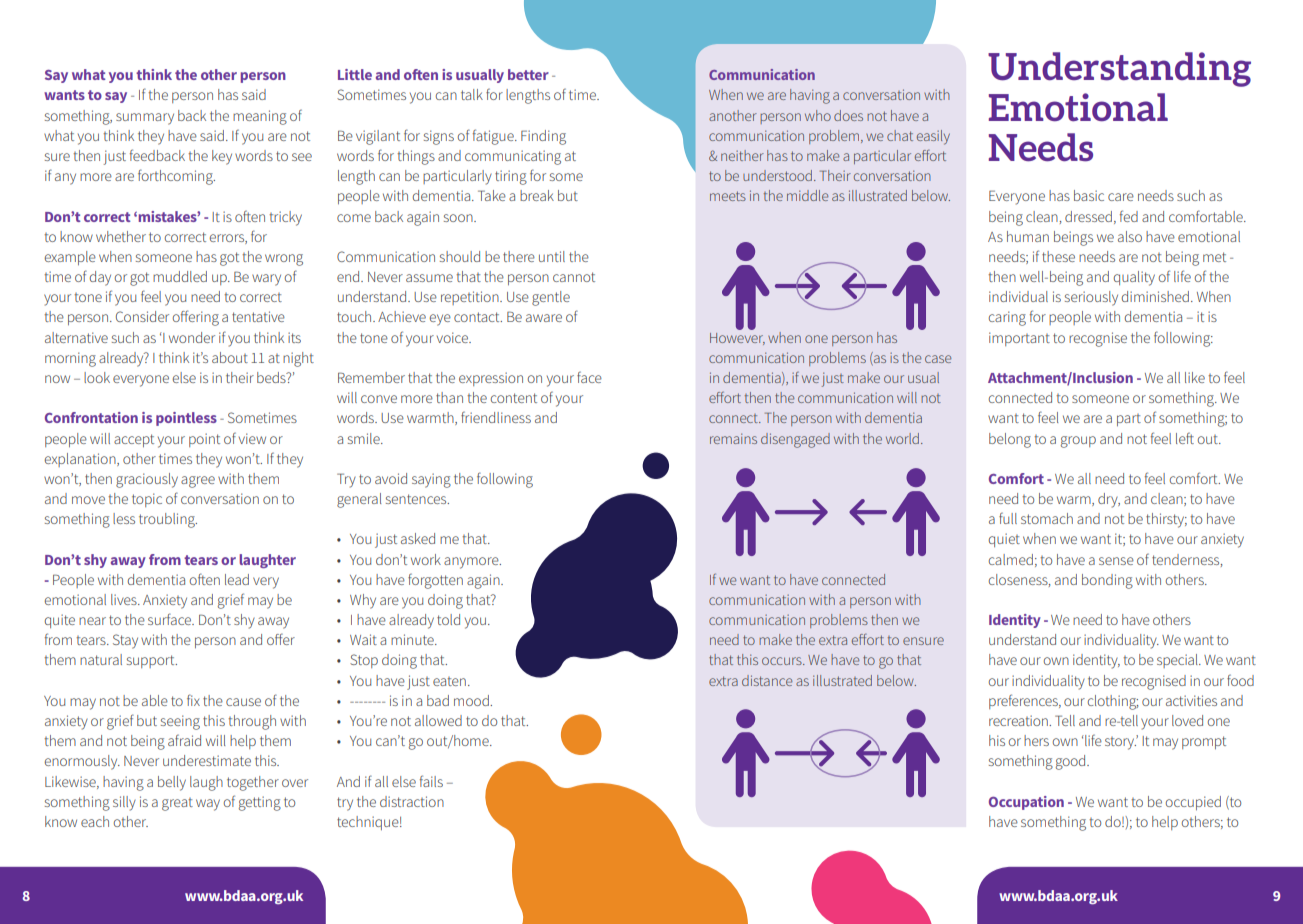 Image resolution: width=1303 pixels, height=924 pixels. I want to click on easily, so click(933, 137).
